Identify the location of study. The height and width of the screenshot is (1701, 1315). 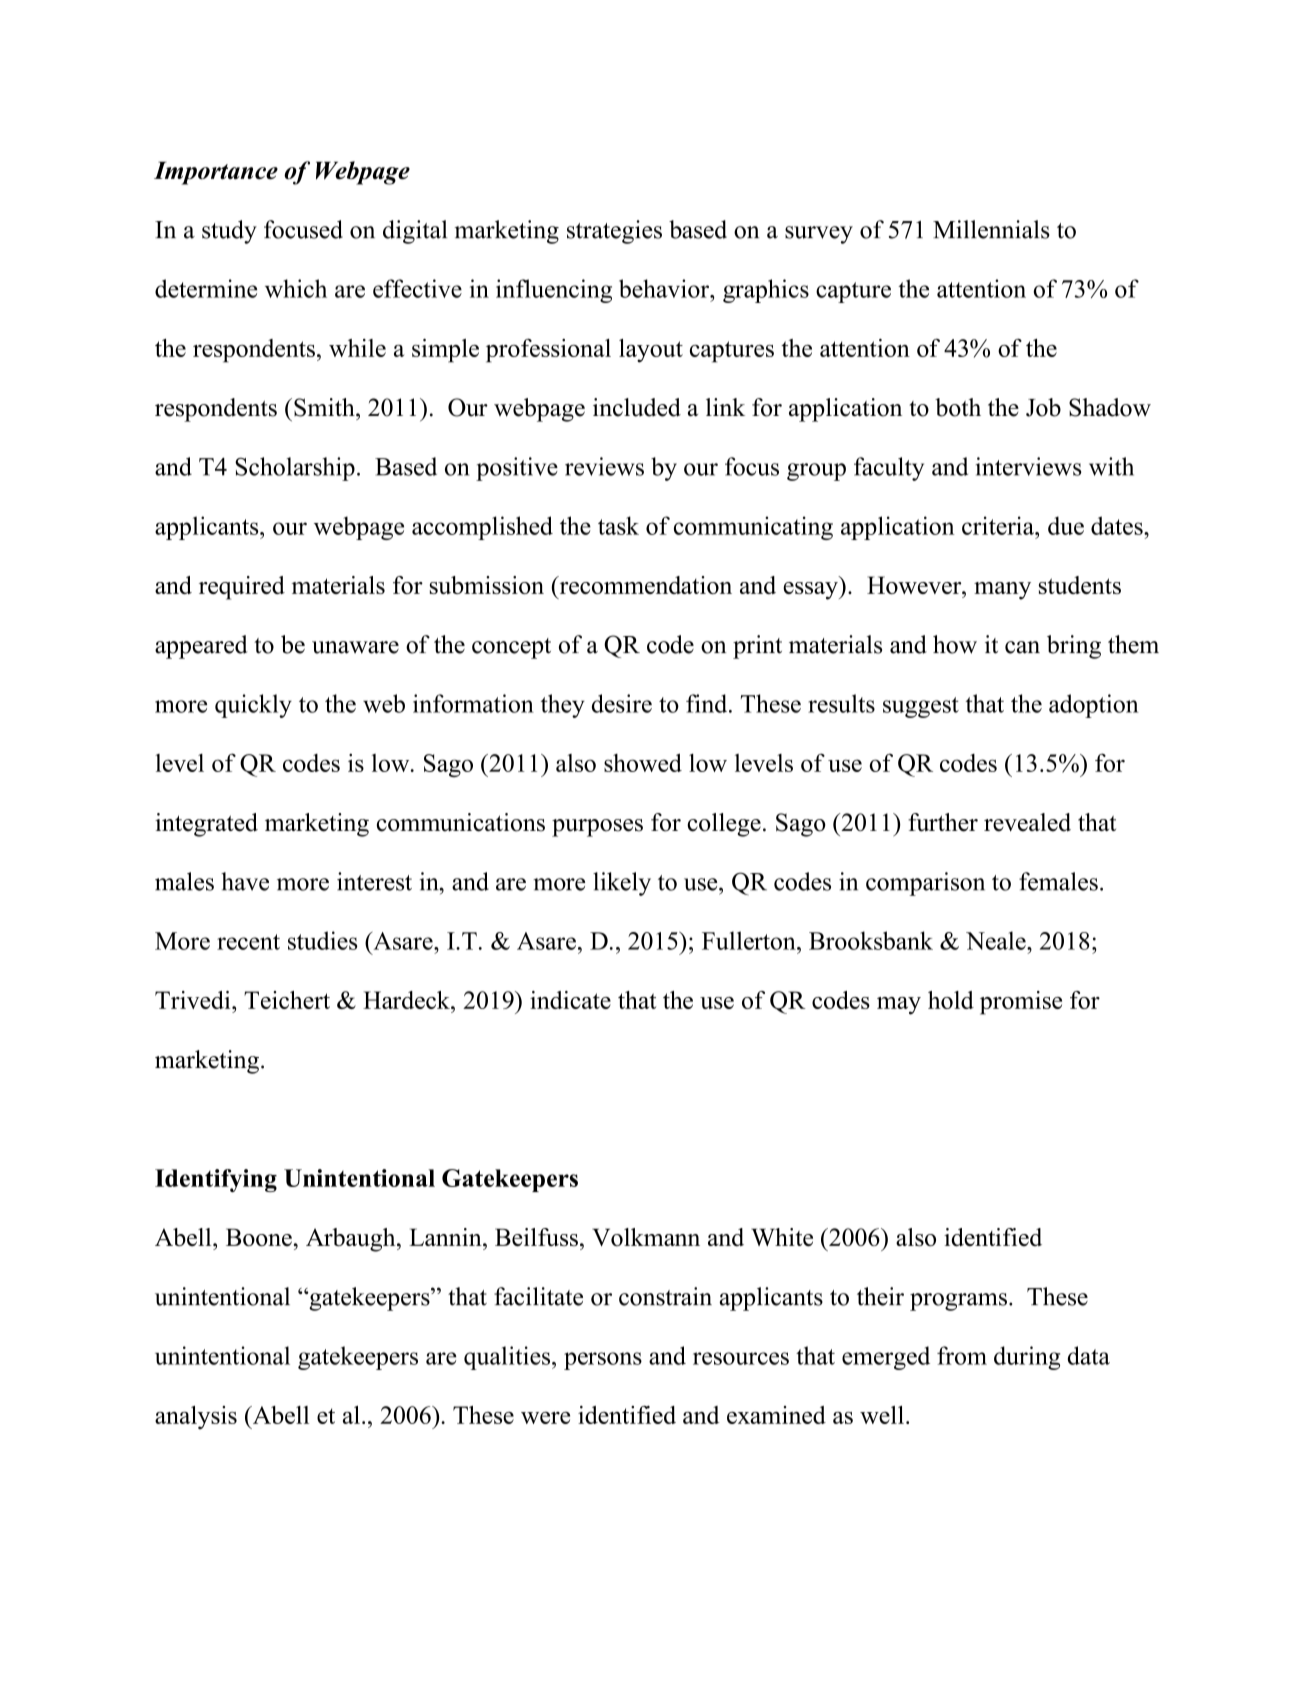
(229, 232).
